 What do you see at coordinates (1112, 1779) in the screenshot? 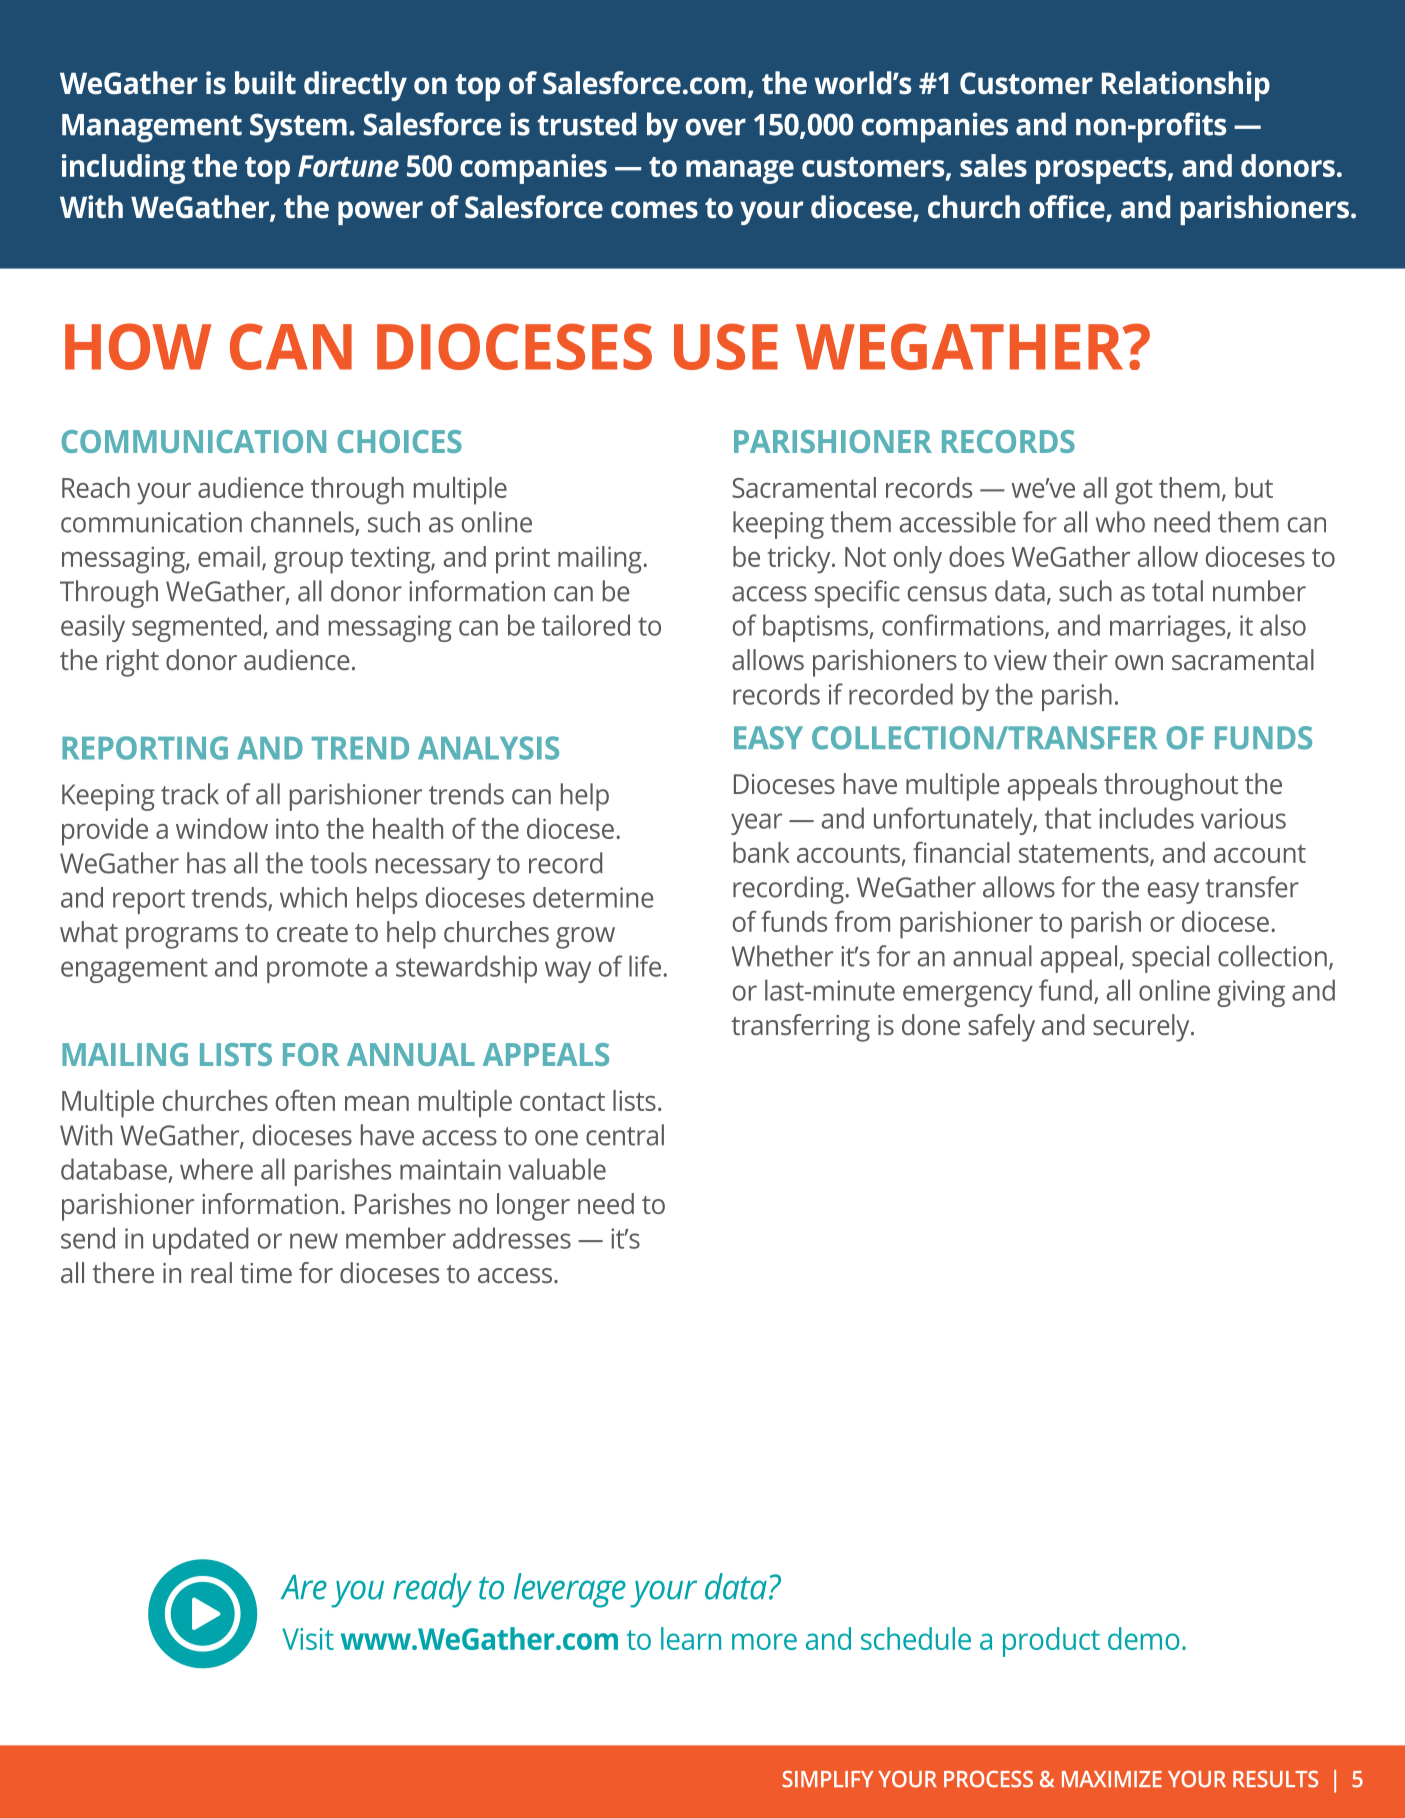
I see `MAXIMIZE` at bounding box center [1112, 1779].
